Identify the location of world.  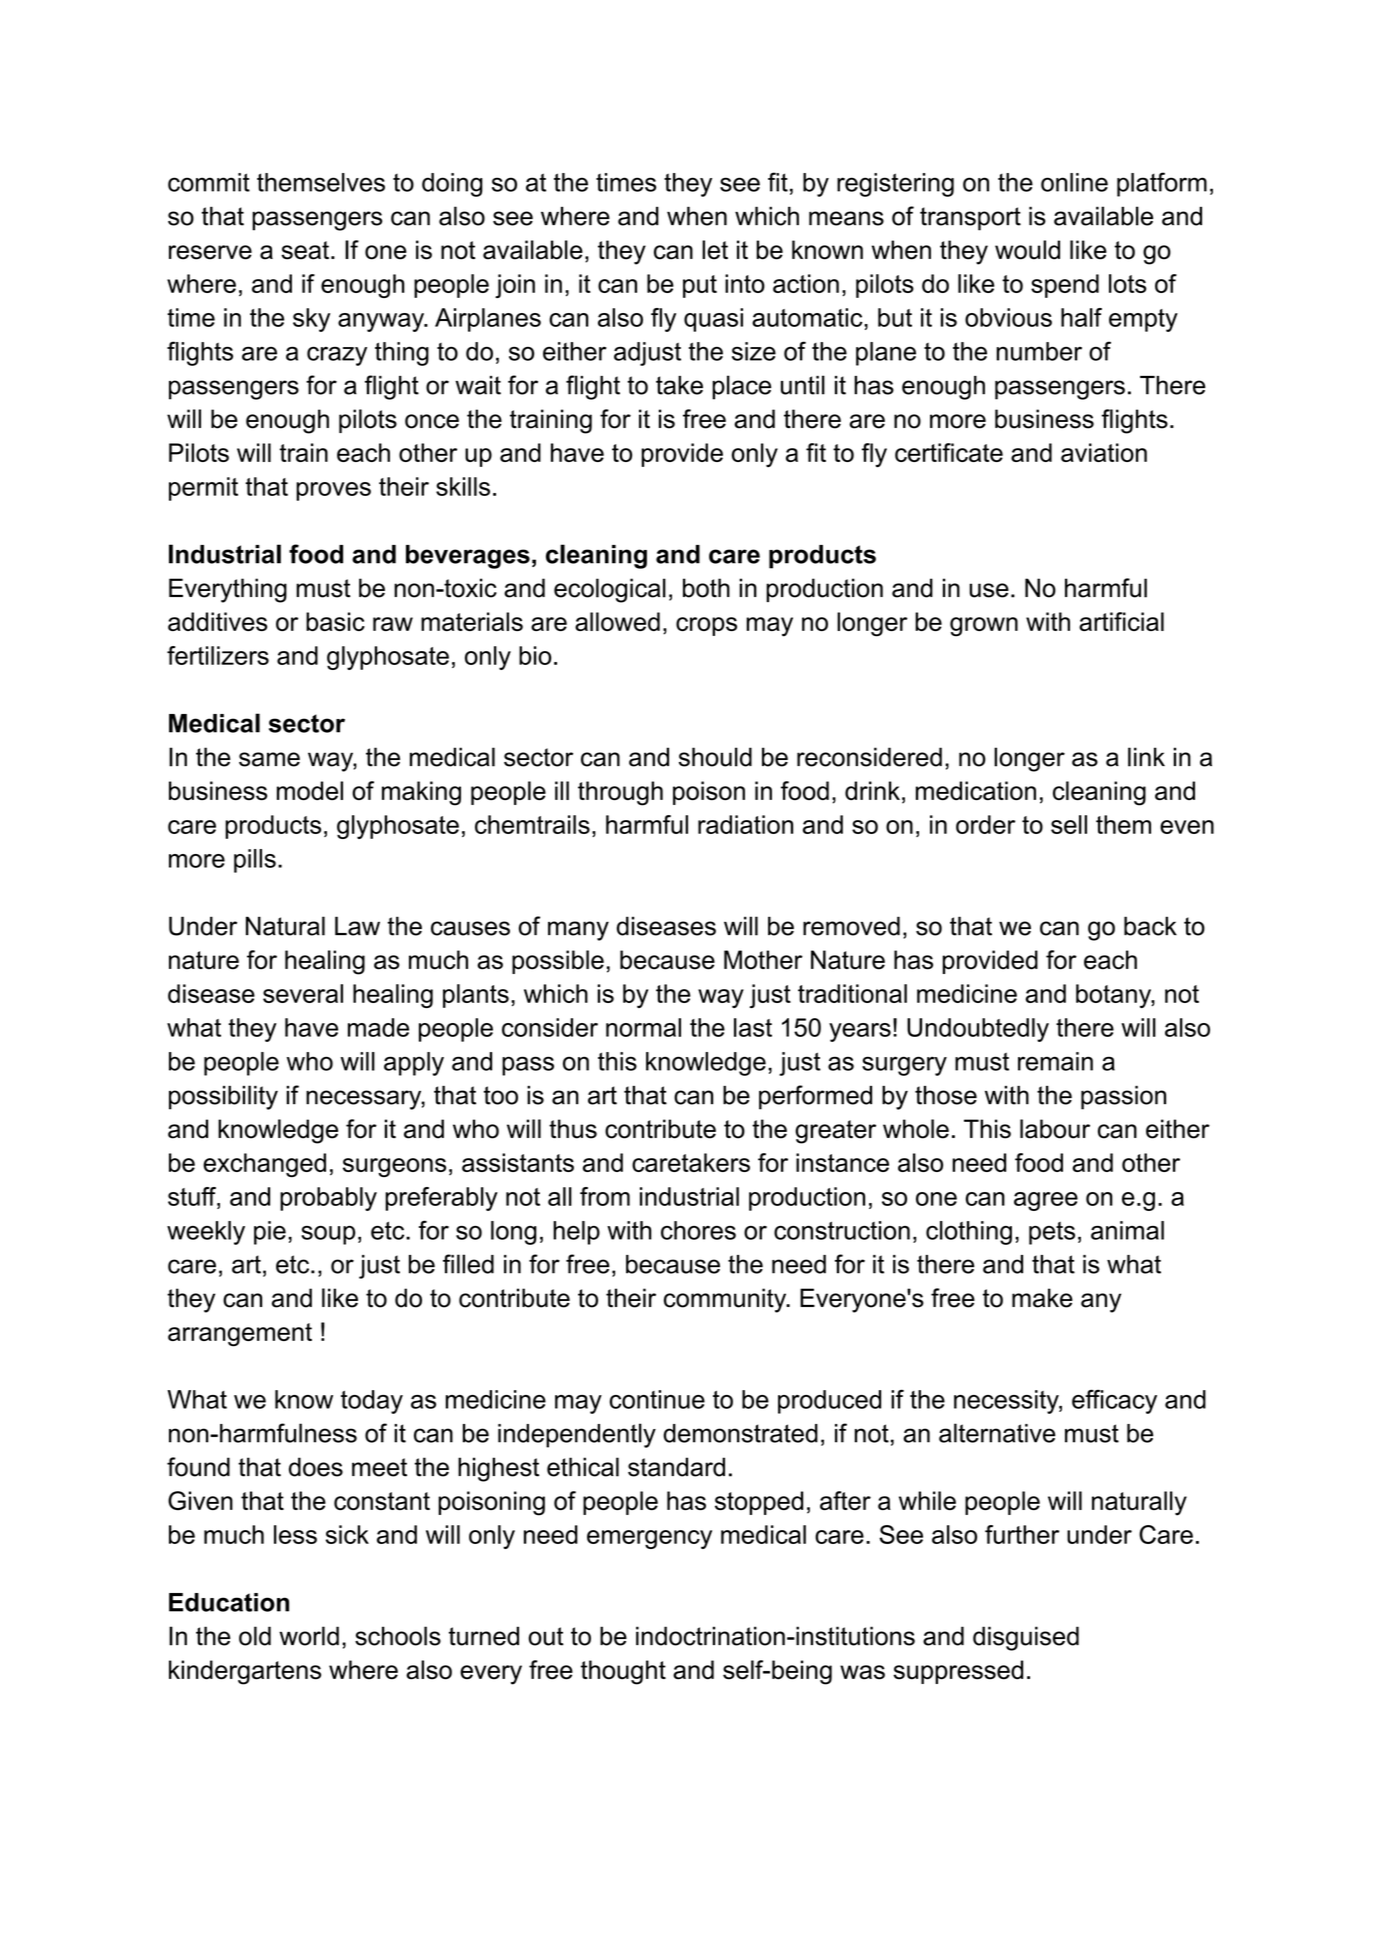
(309, 1636).
